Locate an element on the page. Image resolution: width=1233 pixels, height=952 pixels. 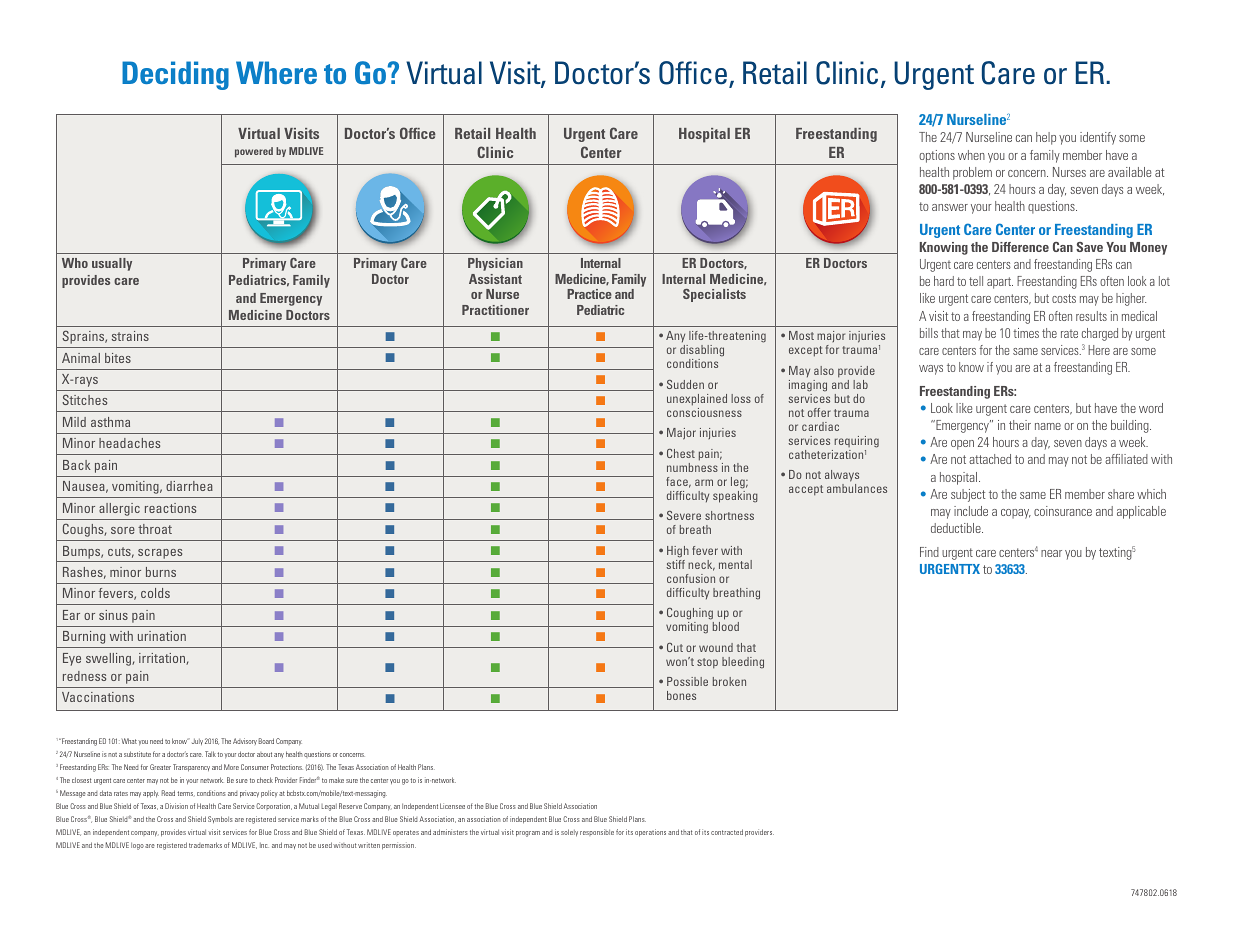
times is located at coordinates (1026, 333).
